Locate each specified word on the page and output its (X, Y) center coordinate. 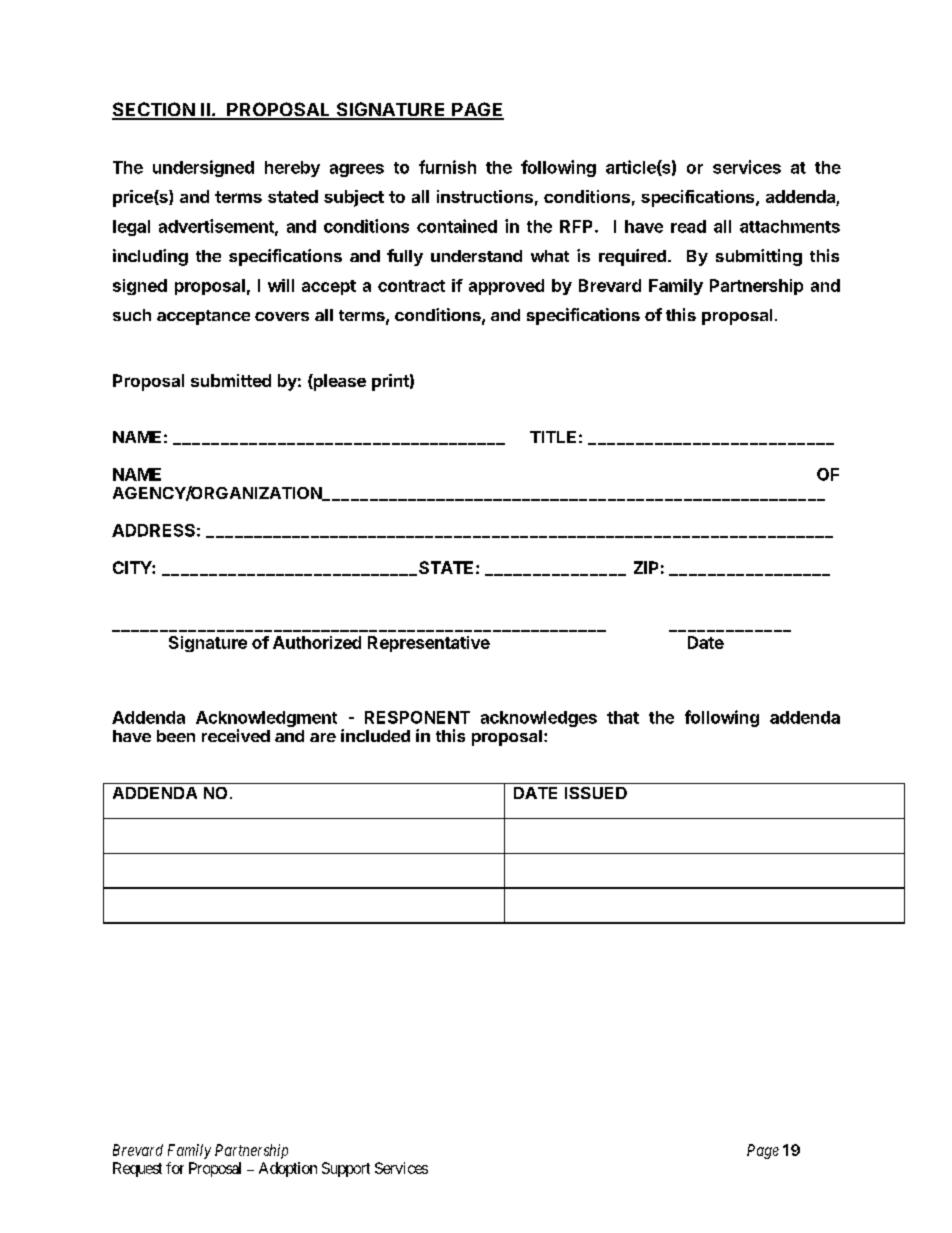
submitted (231, 380)
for (175, 1168)
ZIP (646, 567)
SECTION (154, 110)
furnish (447, 167)
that (623, 717)
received (236, 735)
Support (346, 1169)
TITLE (553, 437)
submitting (759, 257)
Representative (429, 644)
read (688, 226)
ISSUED (596, 793)
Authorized (317, 642)
